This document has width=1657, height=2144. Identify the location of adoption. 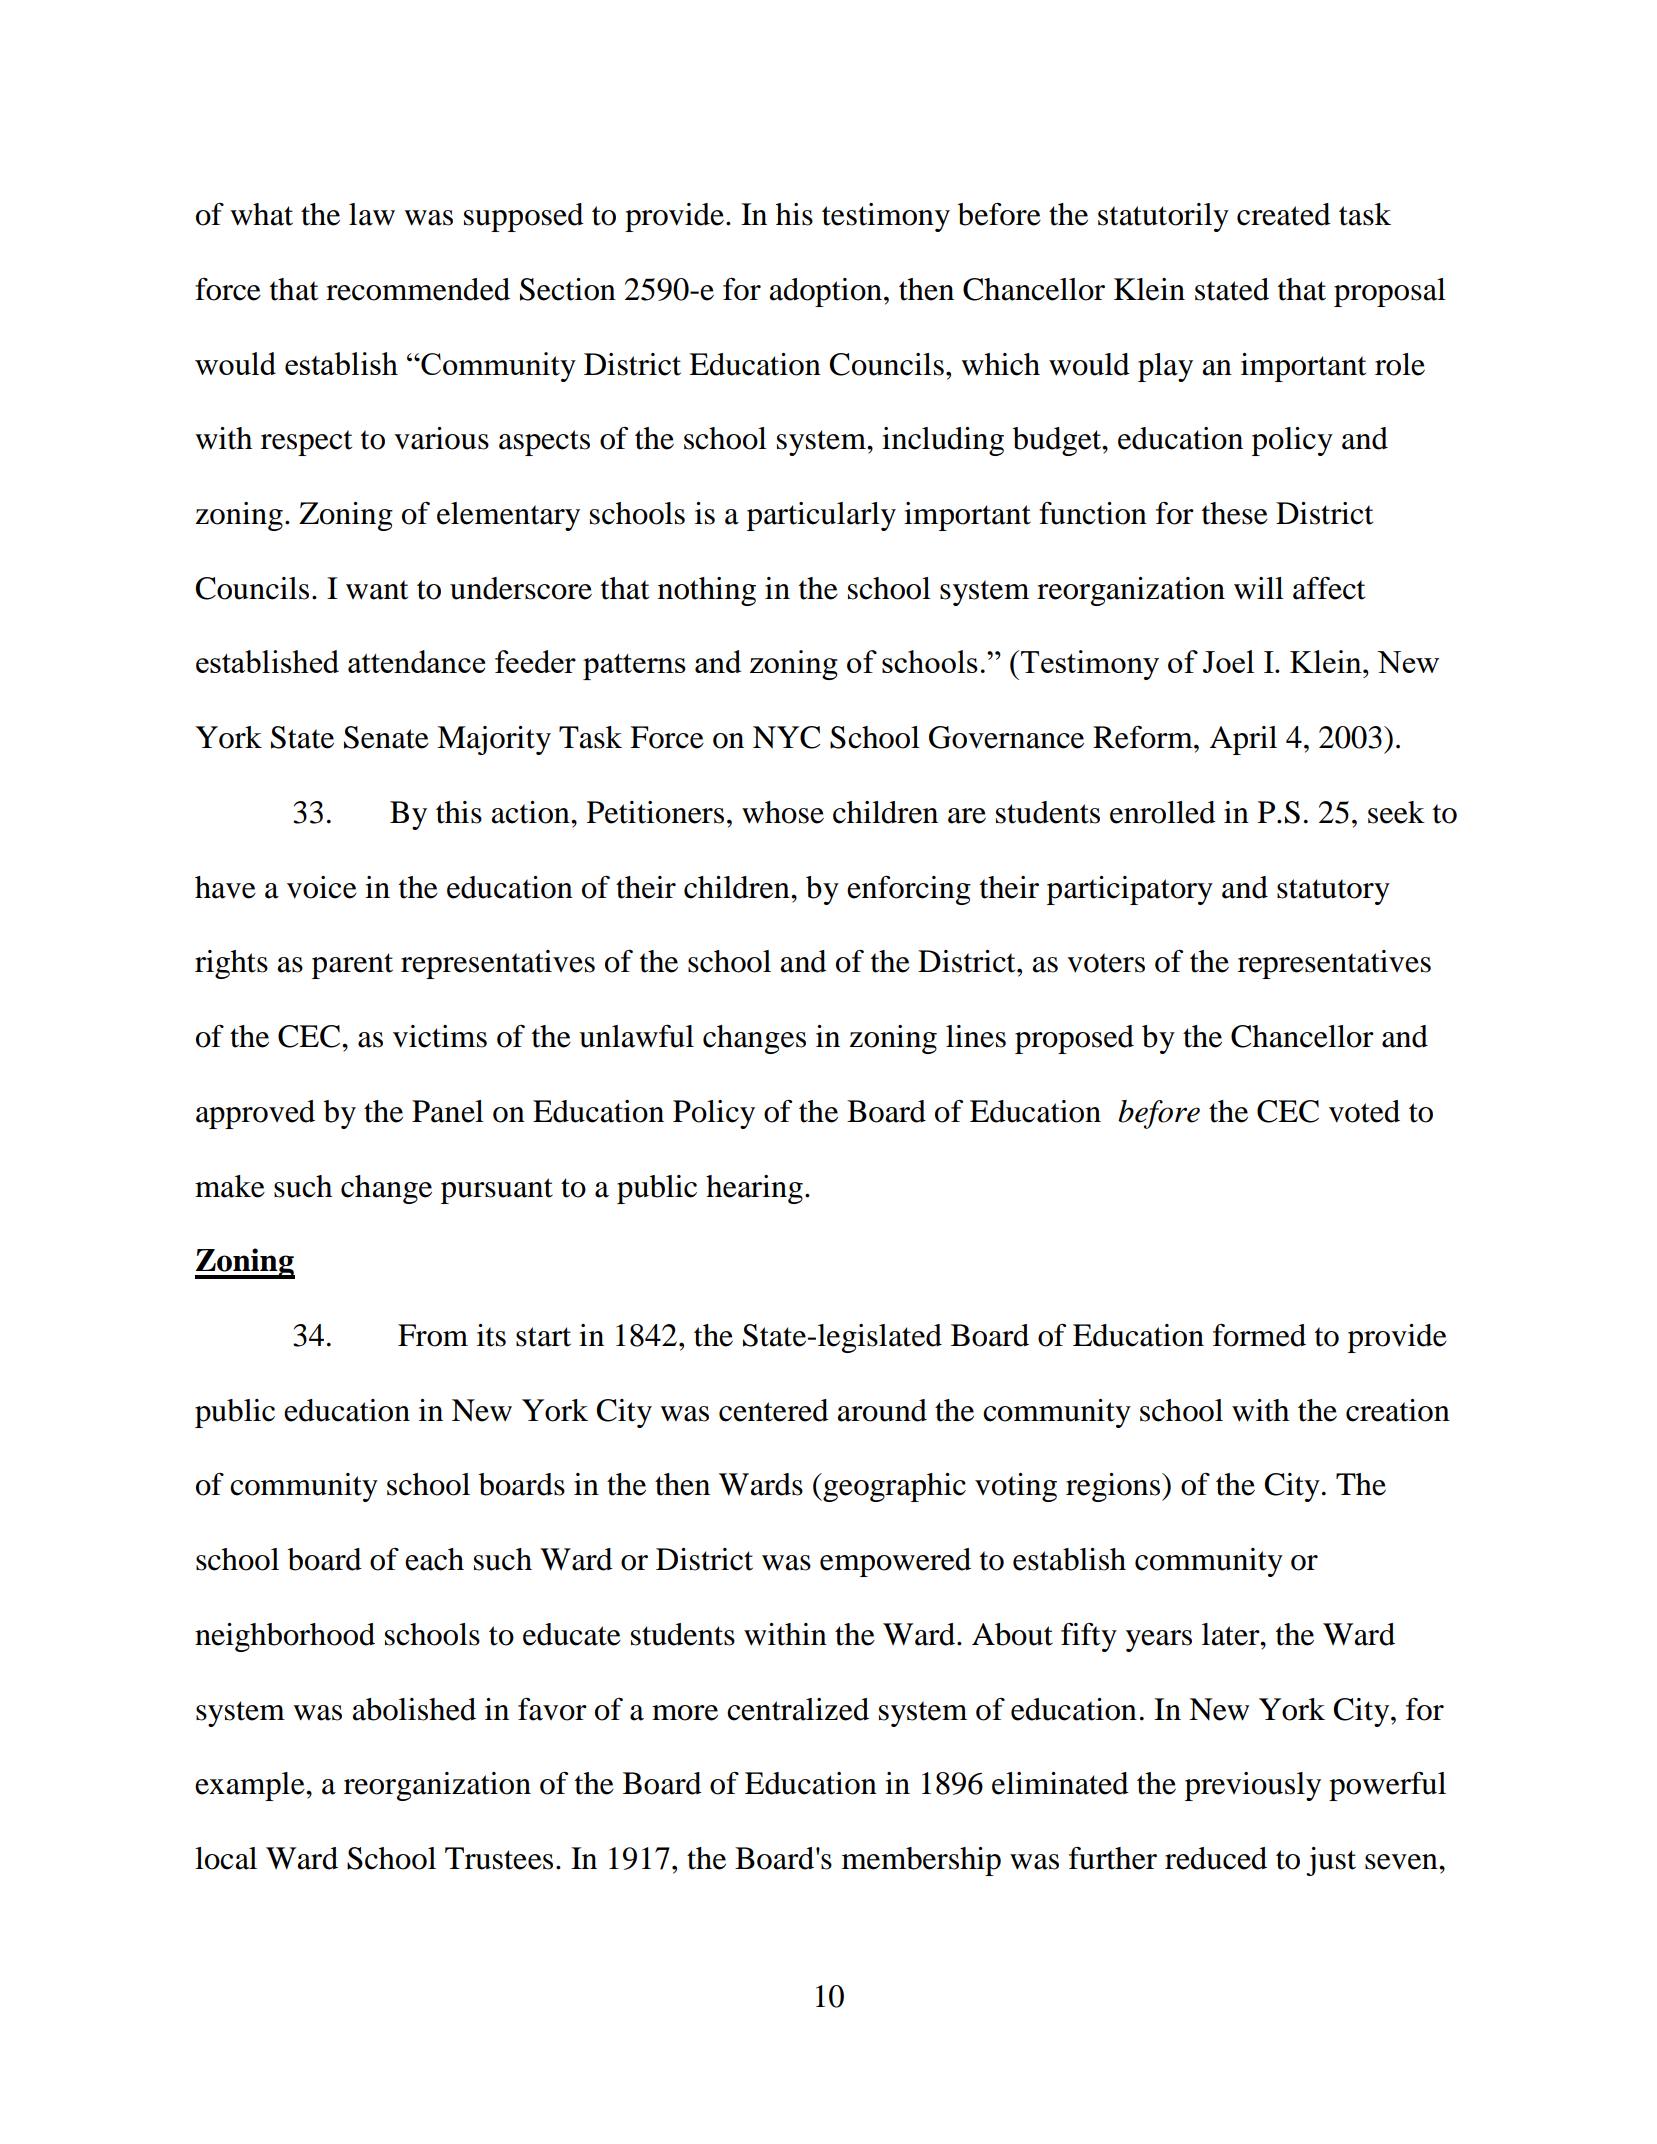
(825, 292).
